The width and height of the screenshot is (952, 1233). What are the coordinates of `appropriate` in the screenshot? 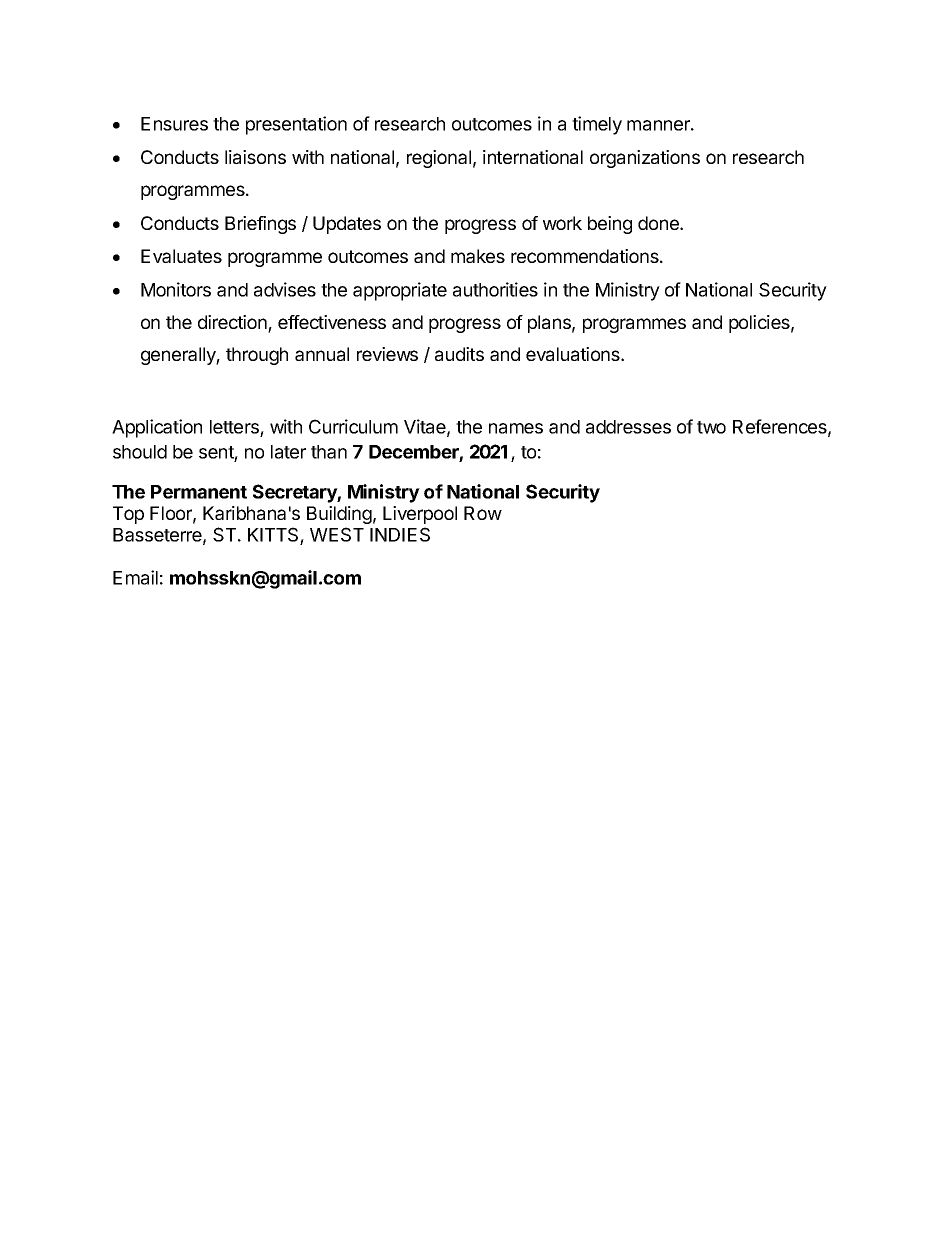 It's located at (400, 291).
